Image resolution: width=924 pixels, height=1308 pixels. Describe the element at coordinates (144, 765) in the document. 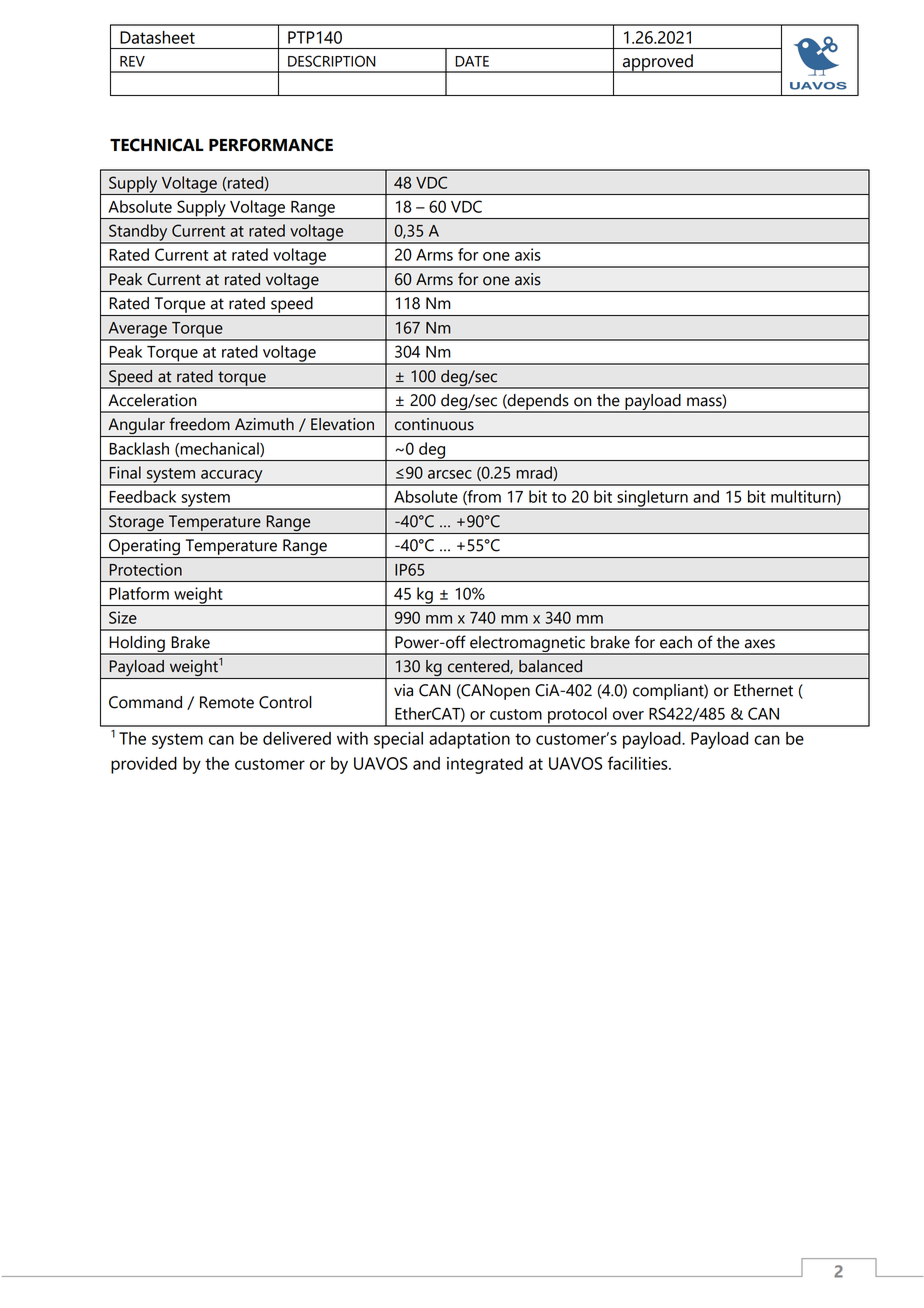

I see `provided` at that location.
